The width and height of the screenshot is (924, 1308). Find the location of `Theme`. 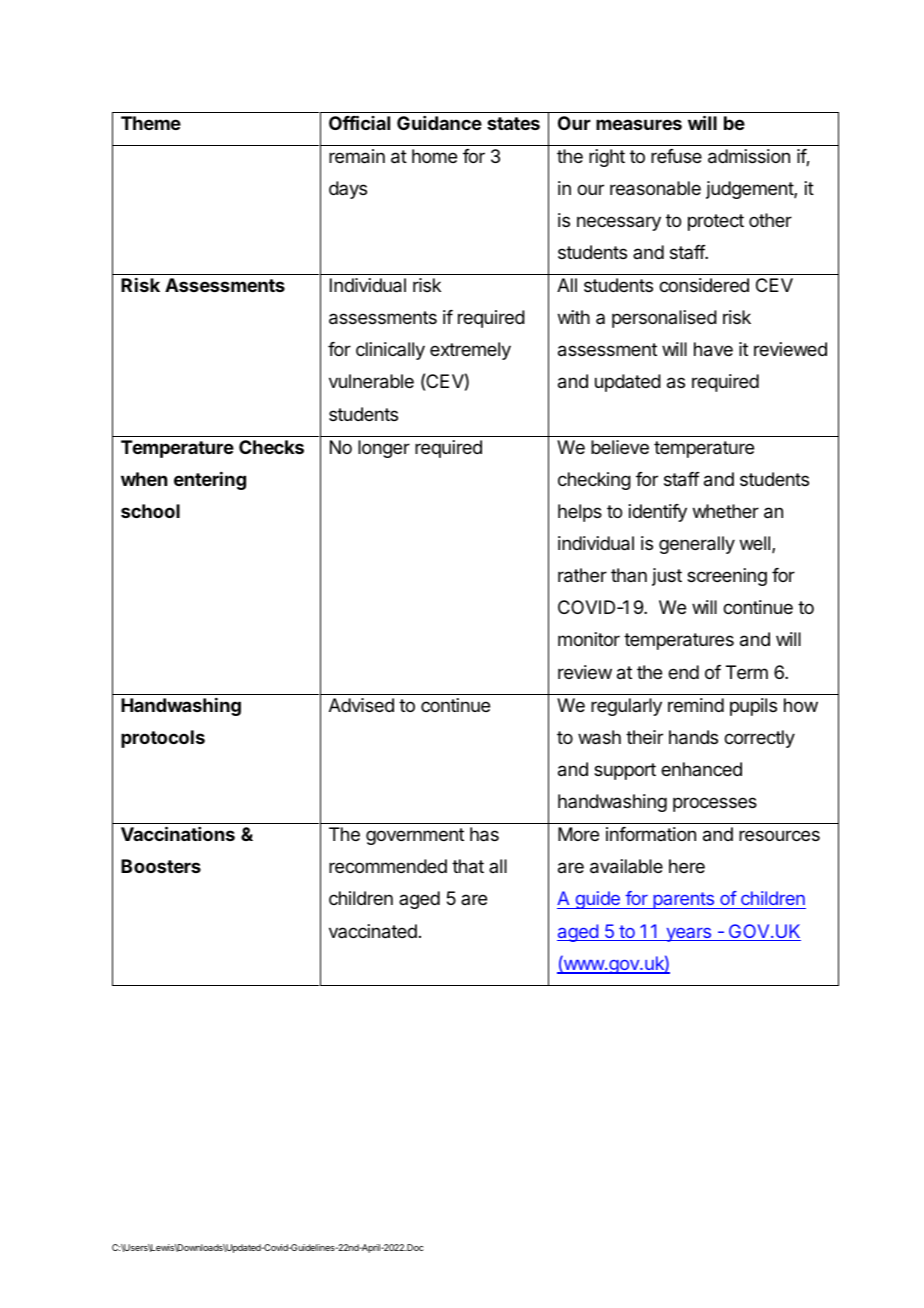

Theme is located at coordinates (151, 123).
